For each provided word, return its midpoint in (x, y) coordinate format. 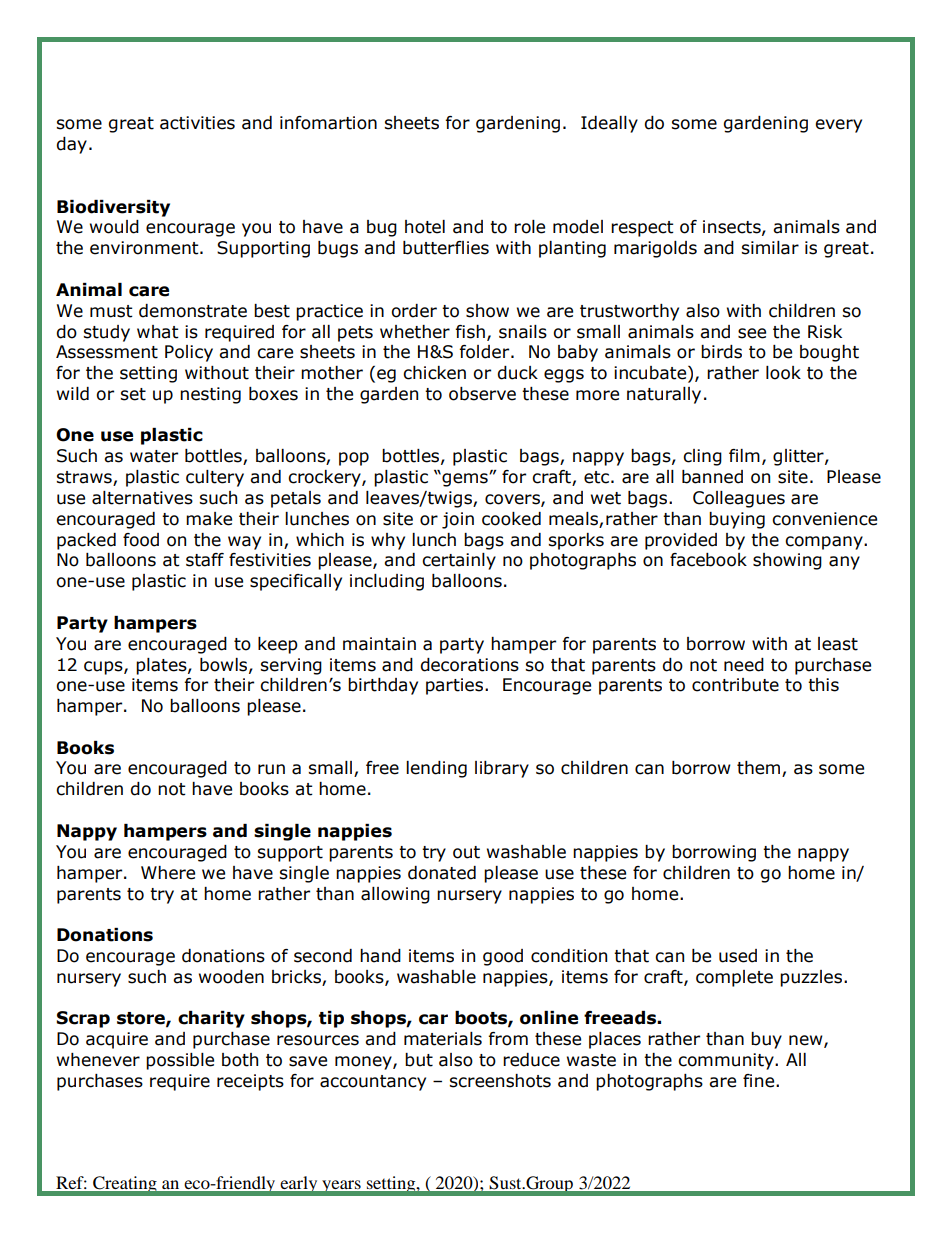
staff (205, 560)
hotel (425, 227)
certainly (459, 561)
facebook (708, 560)
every (838, 126)
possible (180, 1061)
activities (197, 123)
